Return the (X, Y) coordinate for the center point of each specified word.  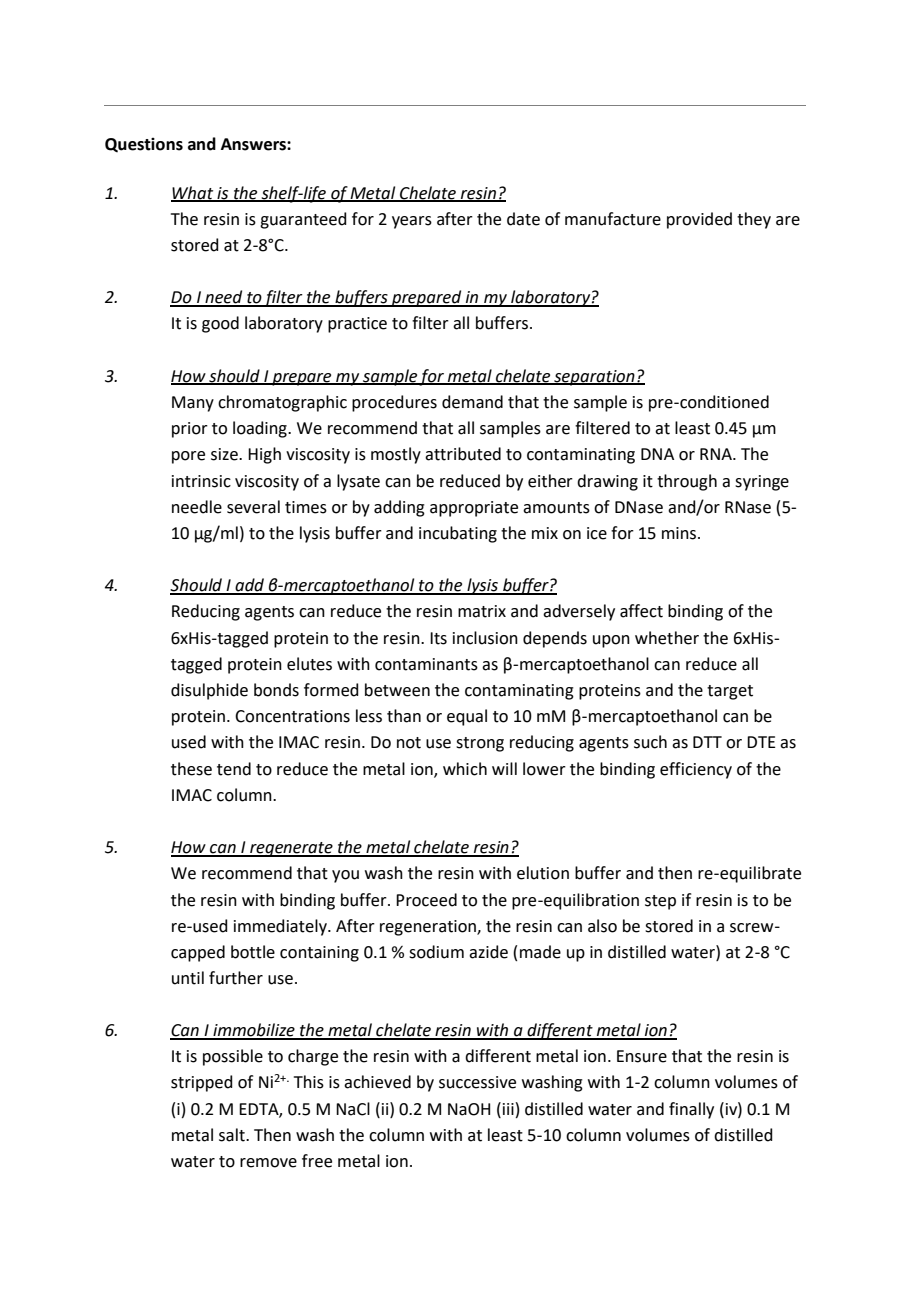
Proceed (426, 900)
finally (691, 1110)
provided (699, 220)
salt (233, 1135)
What (193, 193)
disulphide (209, 691)
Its (438, 638)
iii (508, 1109)
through (687, 482)
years (412, 222)
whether (667, 638)
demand (472, 402)
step (660, 902)
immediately (281, 927)
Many (193, 404)
